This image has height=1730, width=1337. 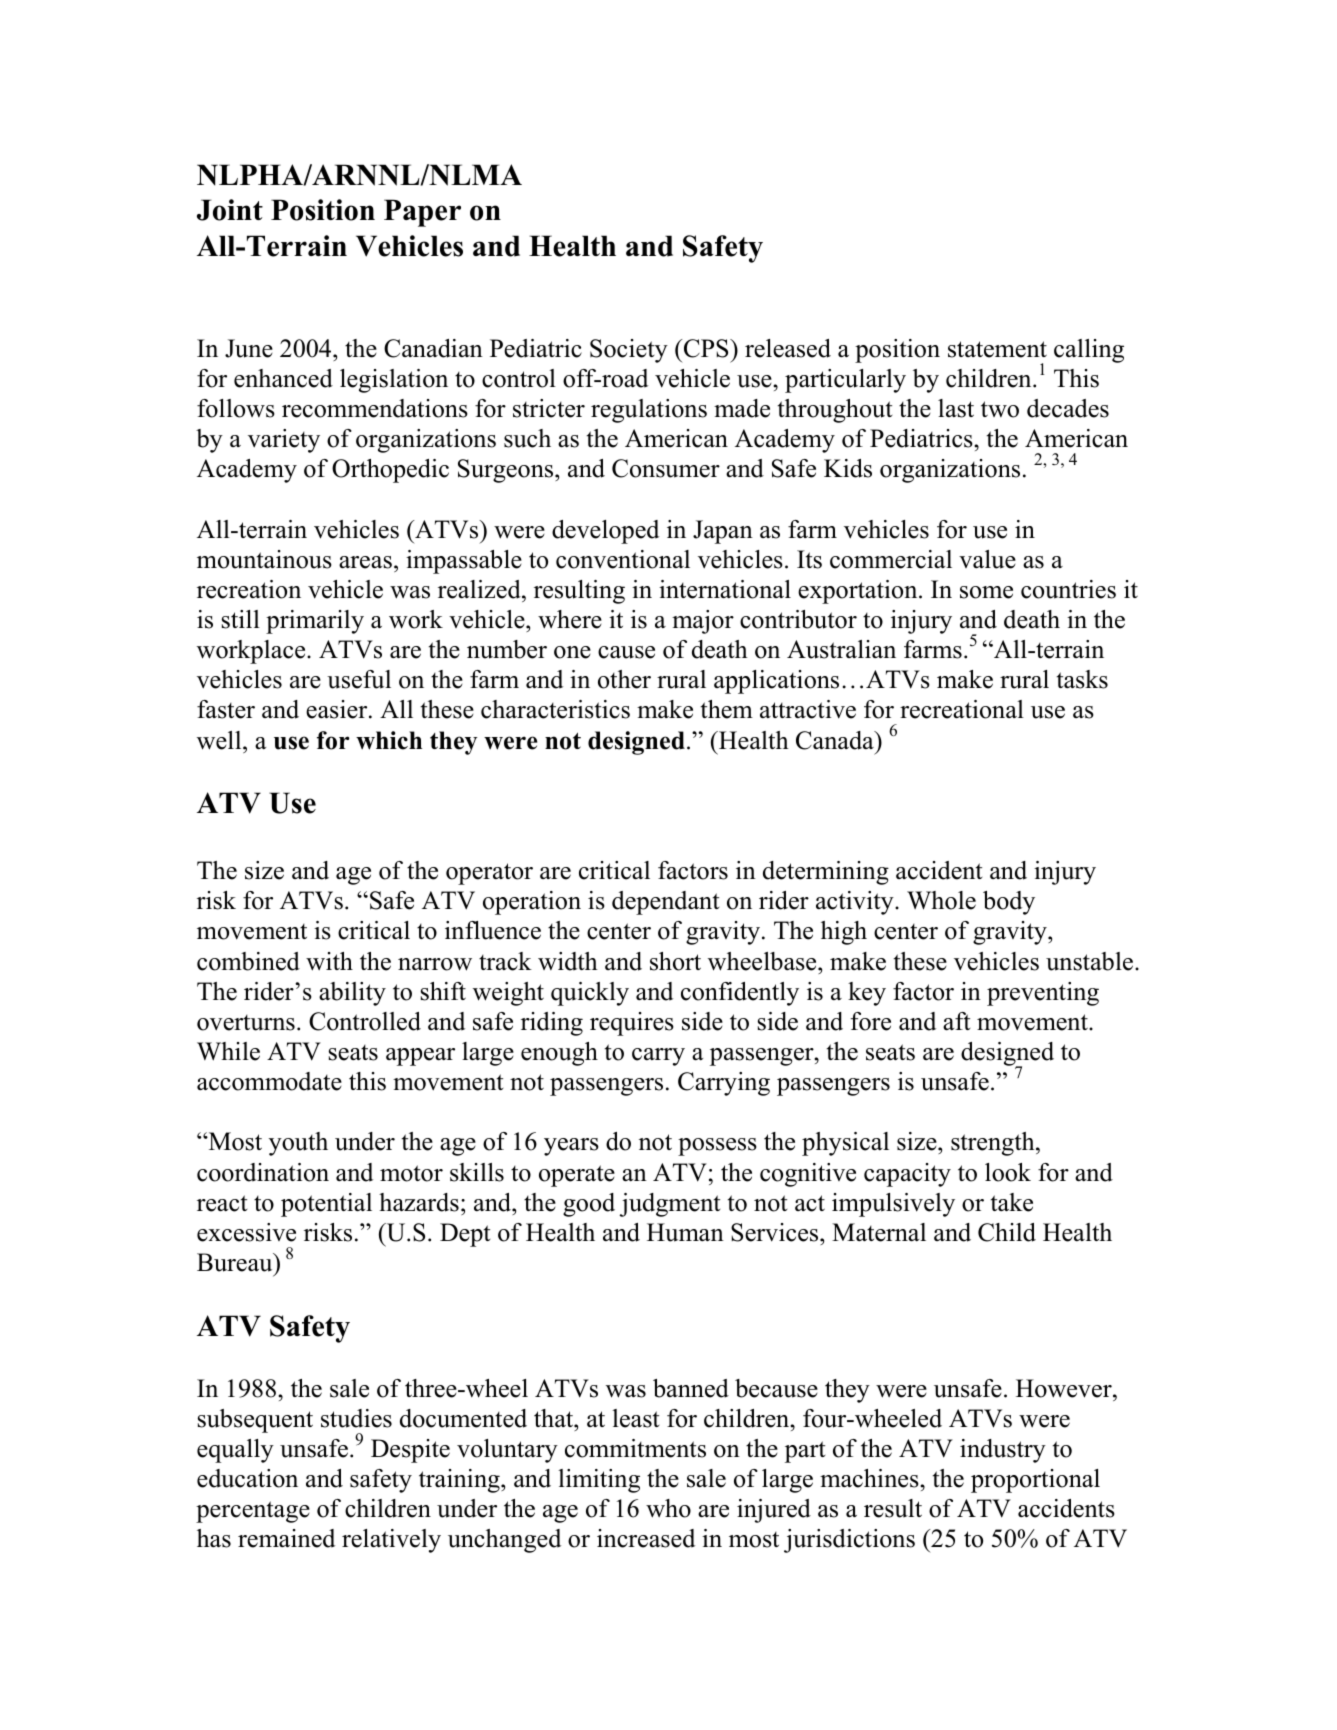 I want to click on increased, so click(x=646, y=1538).
